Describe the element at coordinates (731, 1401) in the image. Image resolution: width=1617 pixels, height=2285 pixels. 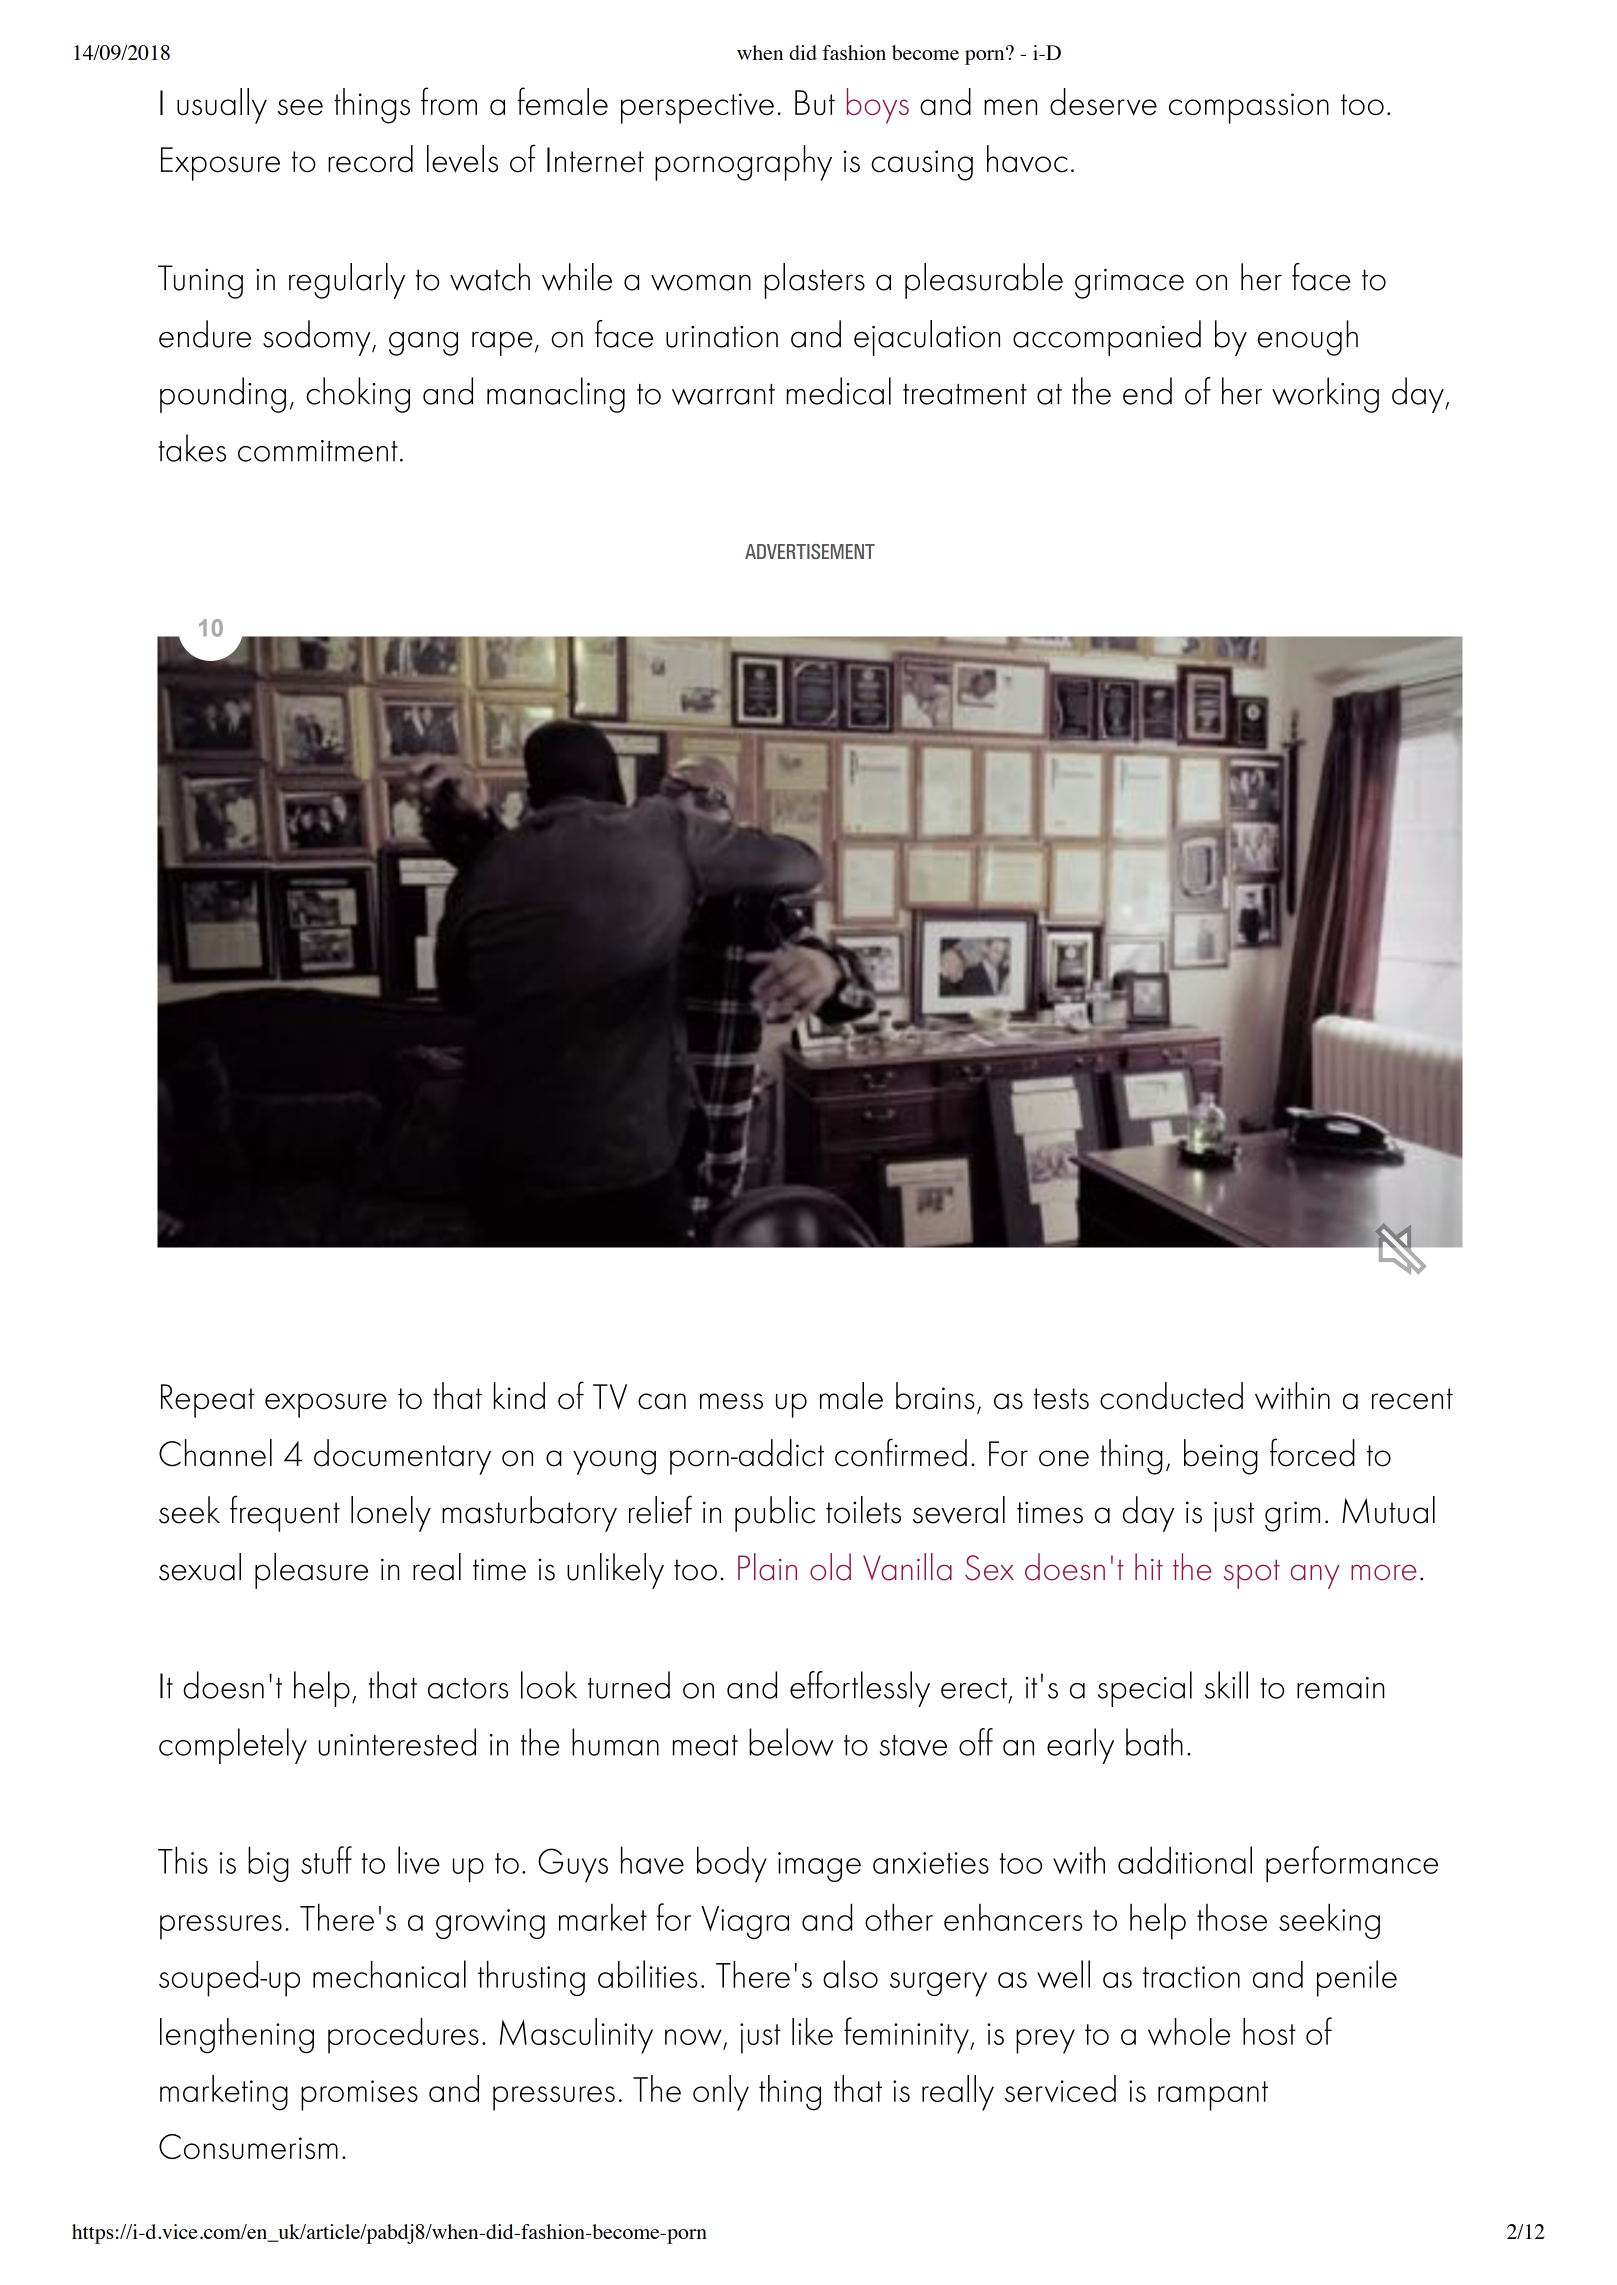
I see `mess` at that location.
